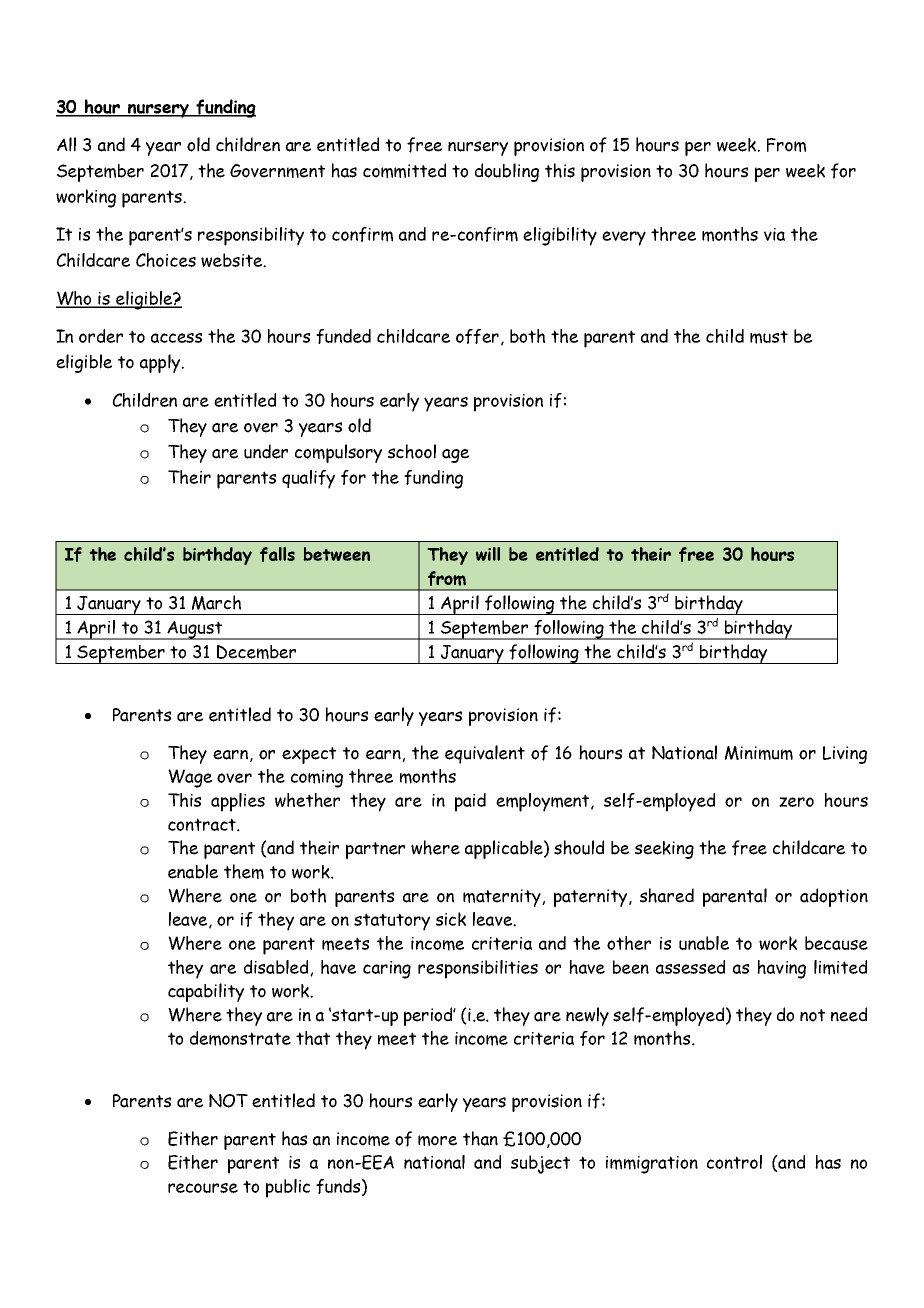 The height and width of the screenshot is (1308, 924). Describe the element at coordinates (216, 602) in the screenshot. I see `March` at that location.
